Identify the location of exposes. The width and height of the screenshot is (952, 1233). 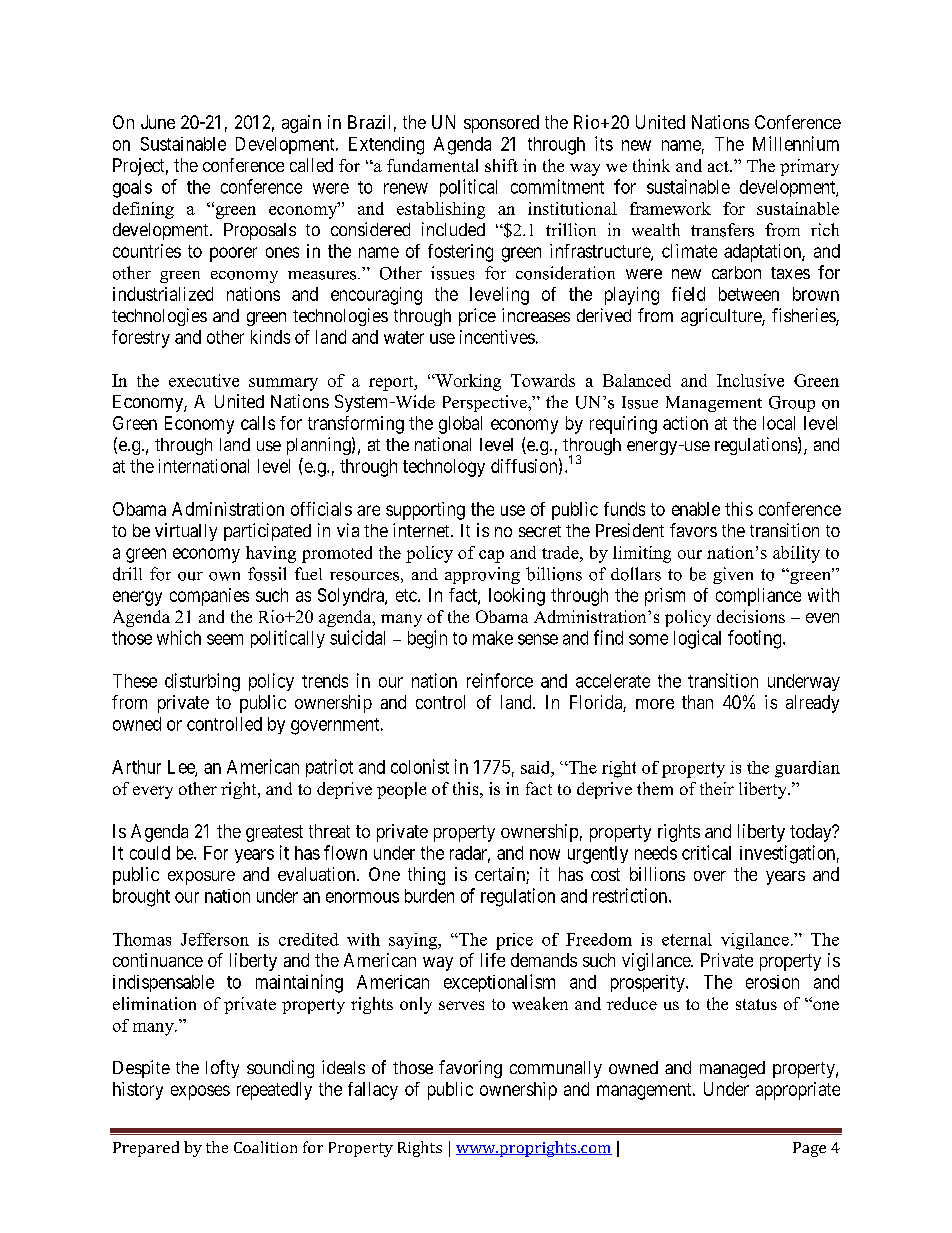
(200, 1092).
